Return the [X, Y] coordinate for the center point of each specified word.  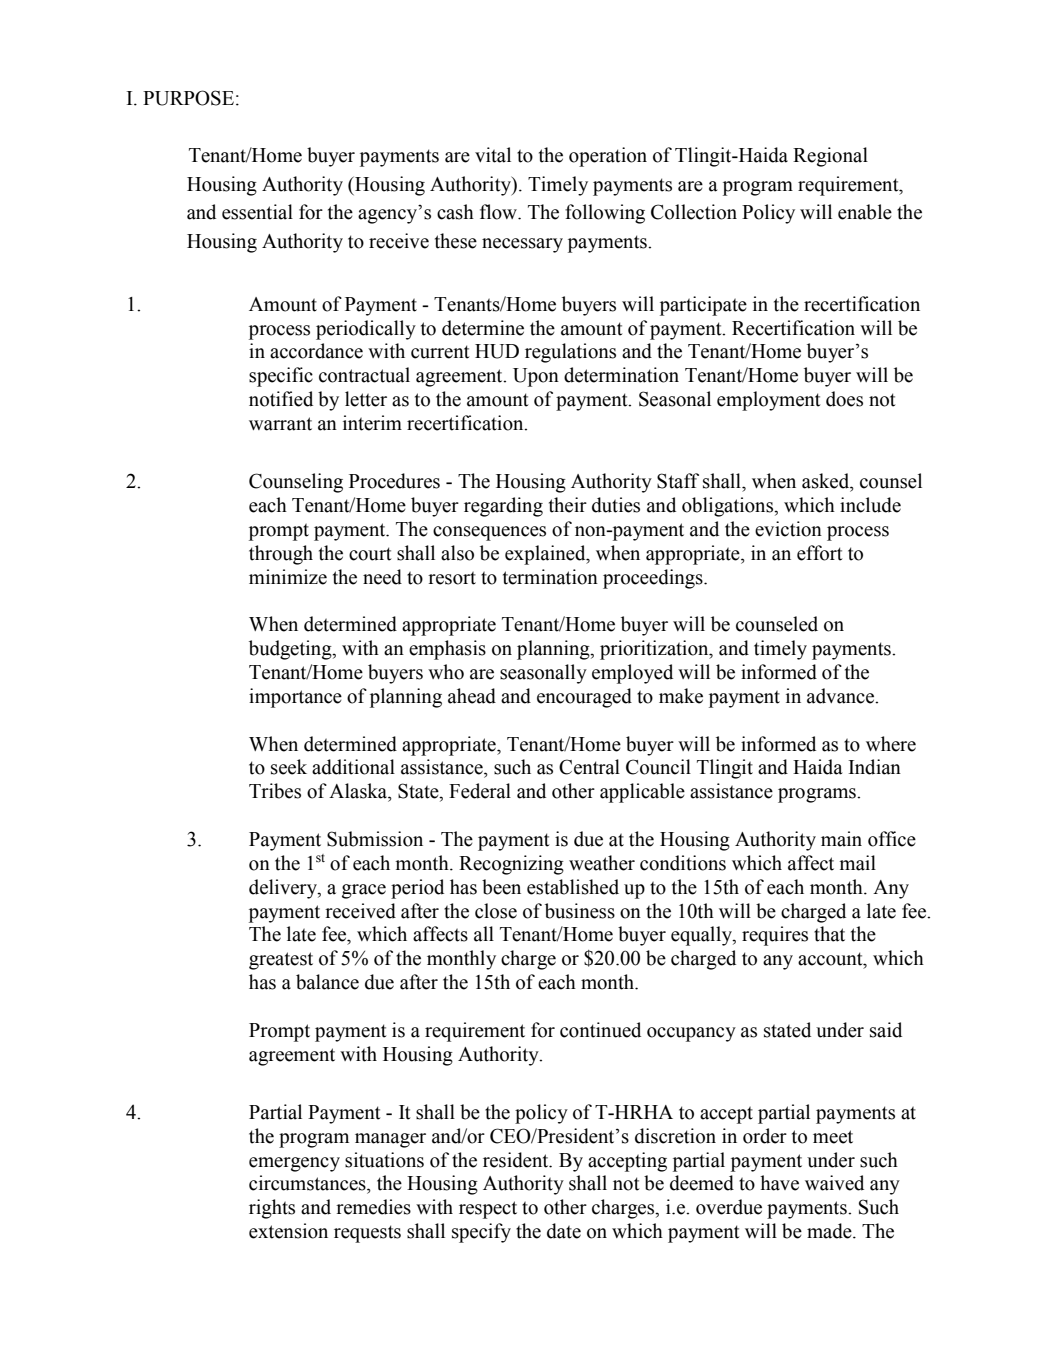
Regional [830, 157]
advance [842, 696]
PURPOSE [188, 98]
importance [295, 698]
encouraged [584, 698]
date [564, 1231]
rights [272, 1209]
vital [493, 155]
